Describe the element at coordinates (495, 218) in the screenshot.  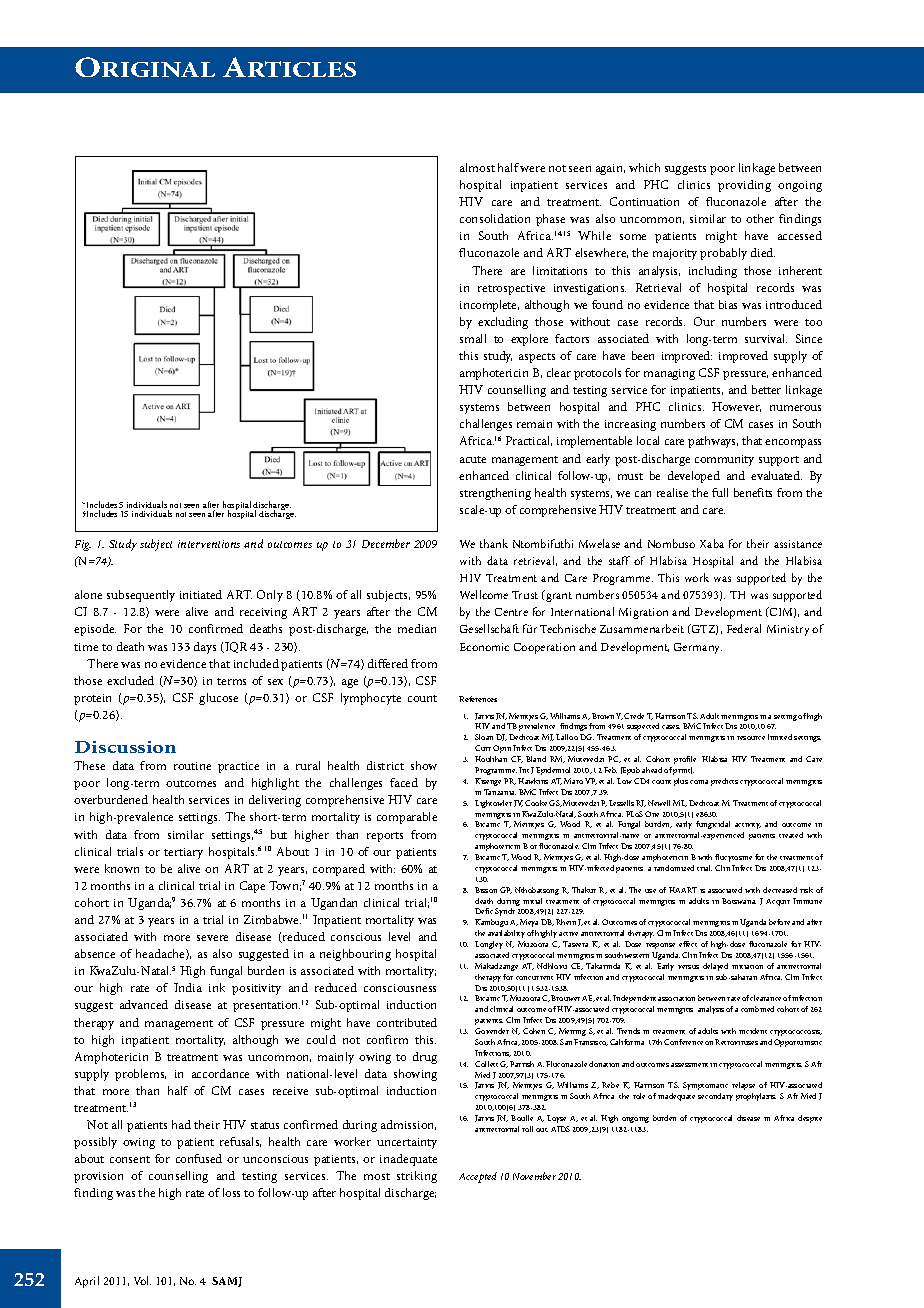
I see `consolidation` at that location.
